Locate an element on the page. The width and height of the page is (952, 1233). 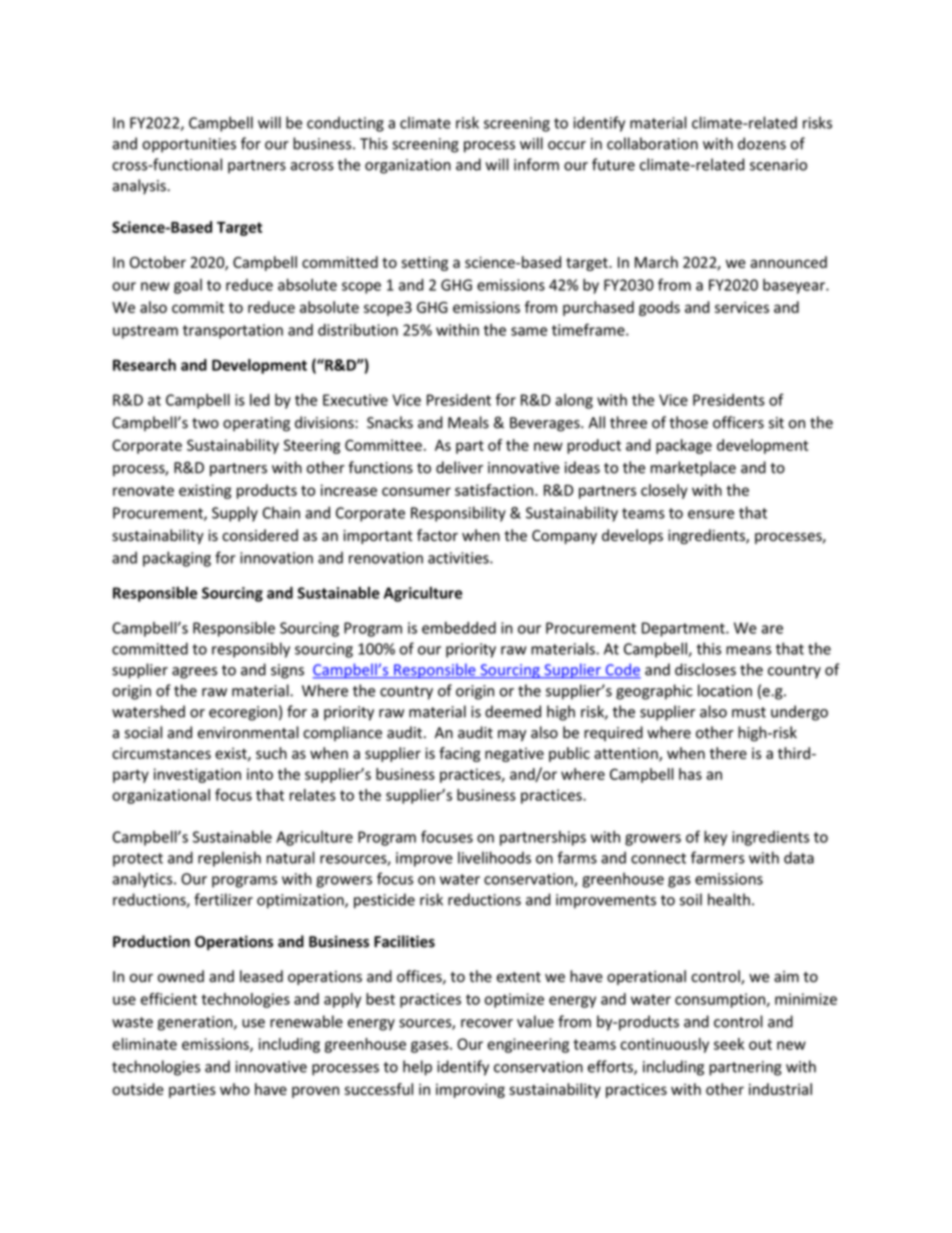
agrees is located at coordinates (194, 673).
